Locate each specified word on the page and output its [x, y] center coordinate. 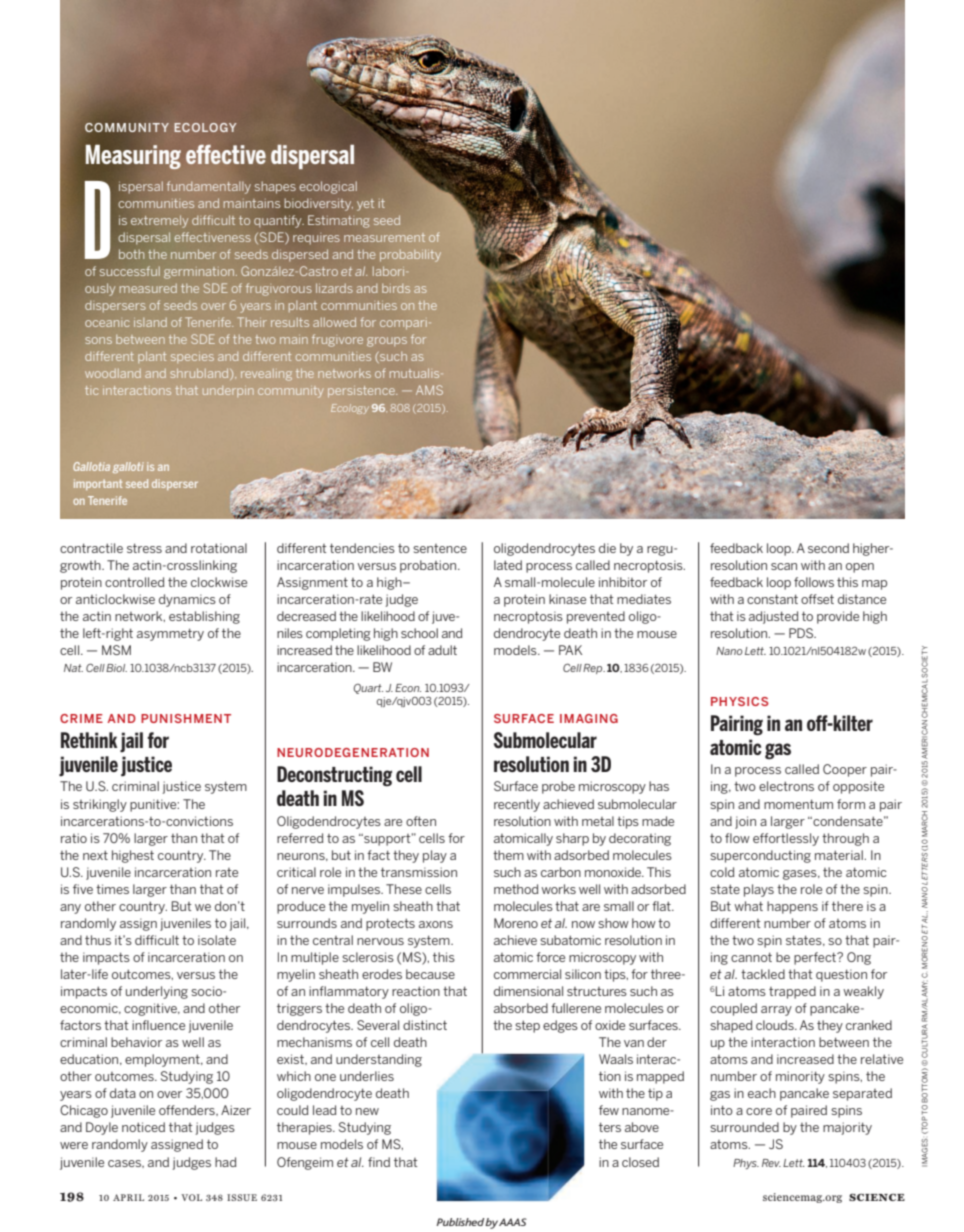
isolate [217, 940]
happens [792, 907]
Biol [116, 668]
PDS [802, 633]
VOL [191, 1197]
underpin [228, 391]
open [860, 568]
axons [436, 924]
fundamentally [209, 187]
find [379, 1162]
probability [410, 255]
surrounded [744, 1127]
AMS [429, 390]
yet [365, 205]
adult [442, 650]
